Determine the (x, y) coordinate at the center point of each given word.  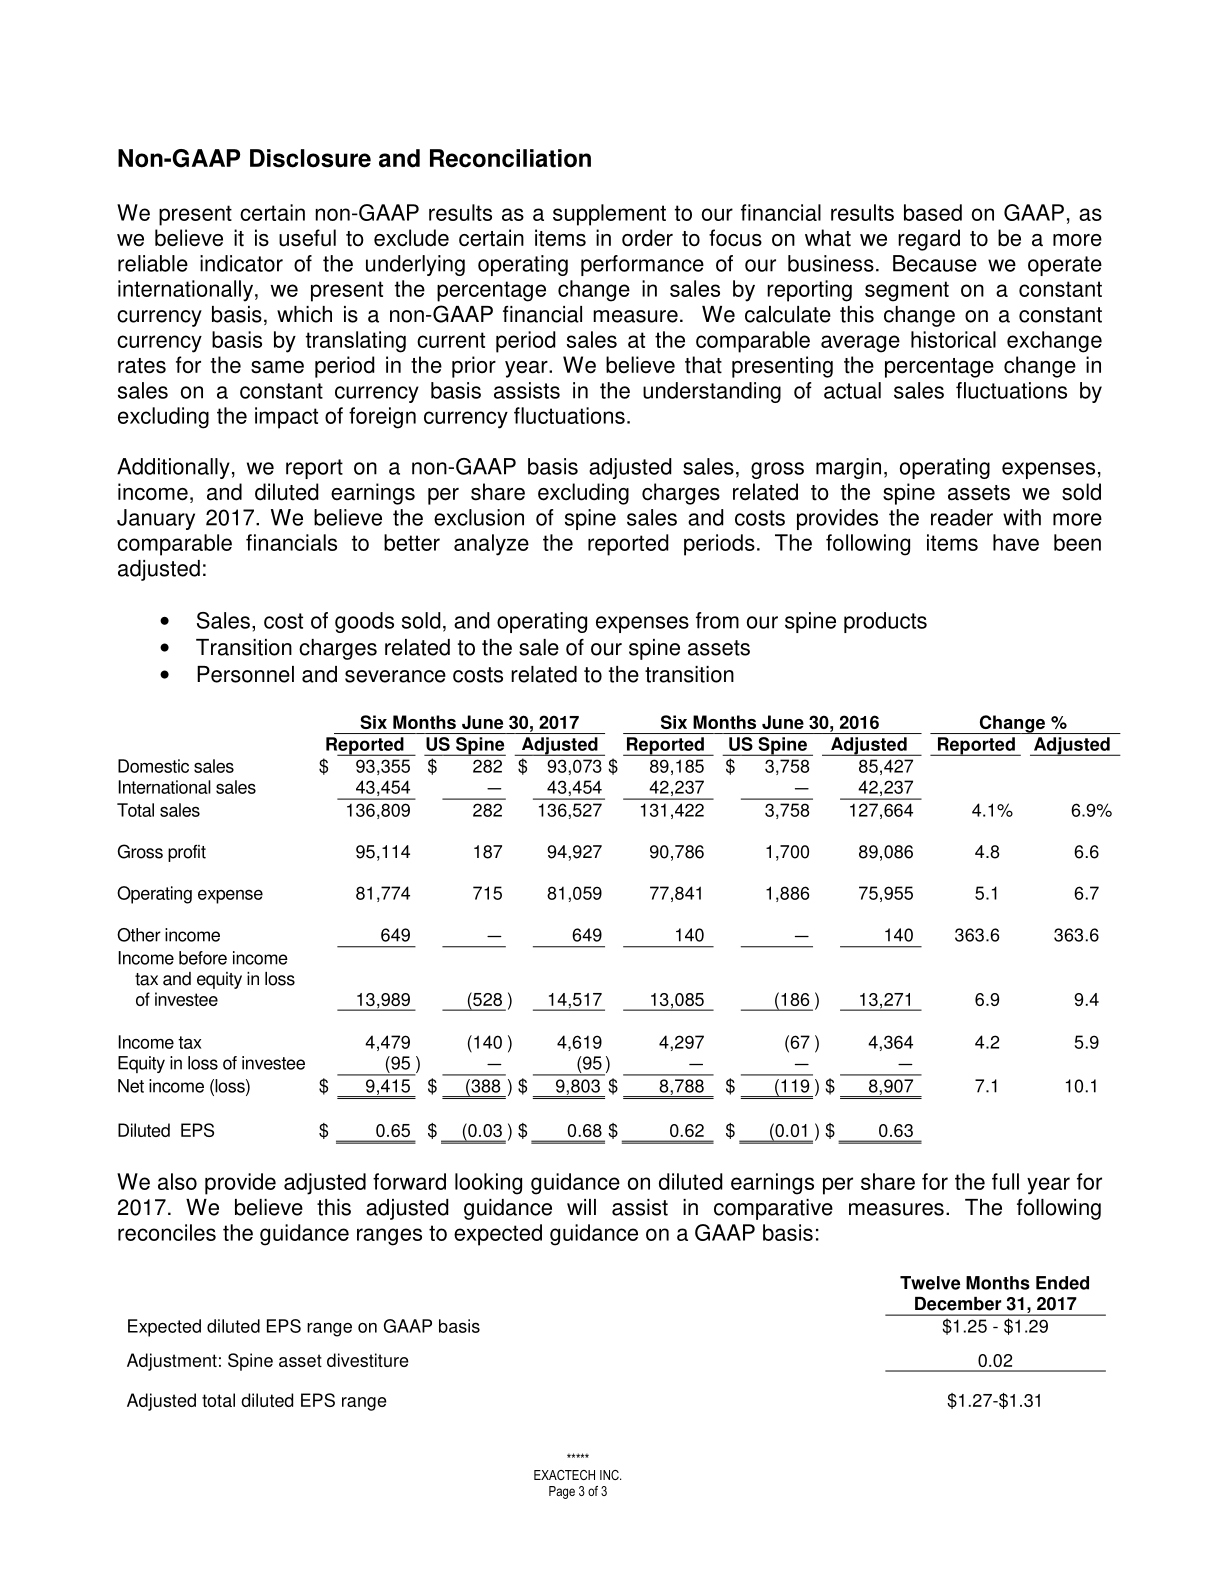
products (885, 622)
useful (307, 238)
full (1005, 1181)
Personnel (245, 674)
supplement (609, 215)
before (203, 958)
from (717, 620)
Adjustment (172, 1362)
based (933, 212)
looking (488, 1184)
